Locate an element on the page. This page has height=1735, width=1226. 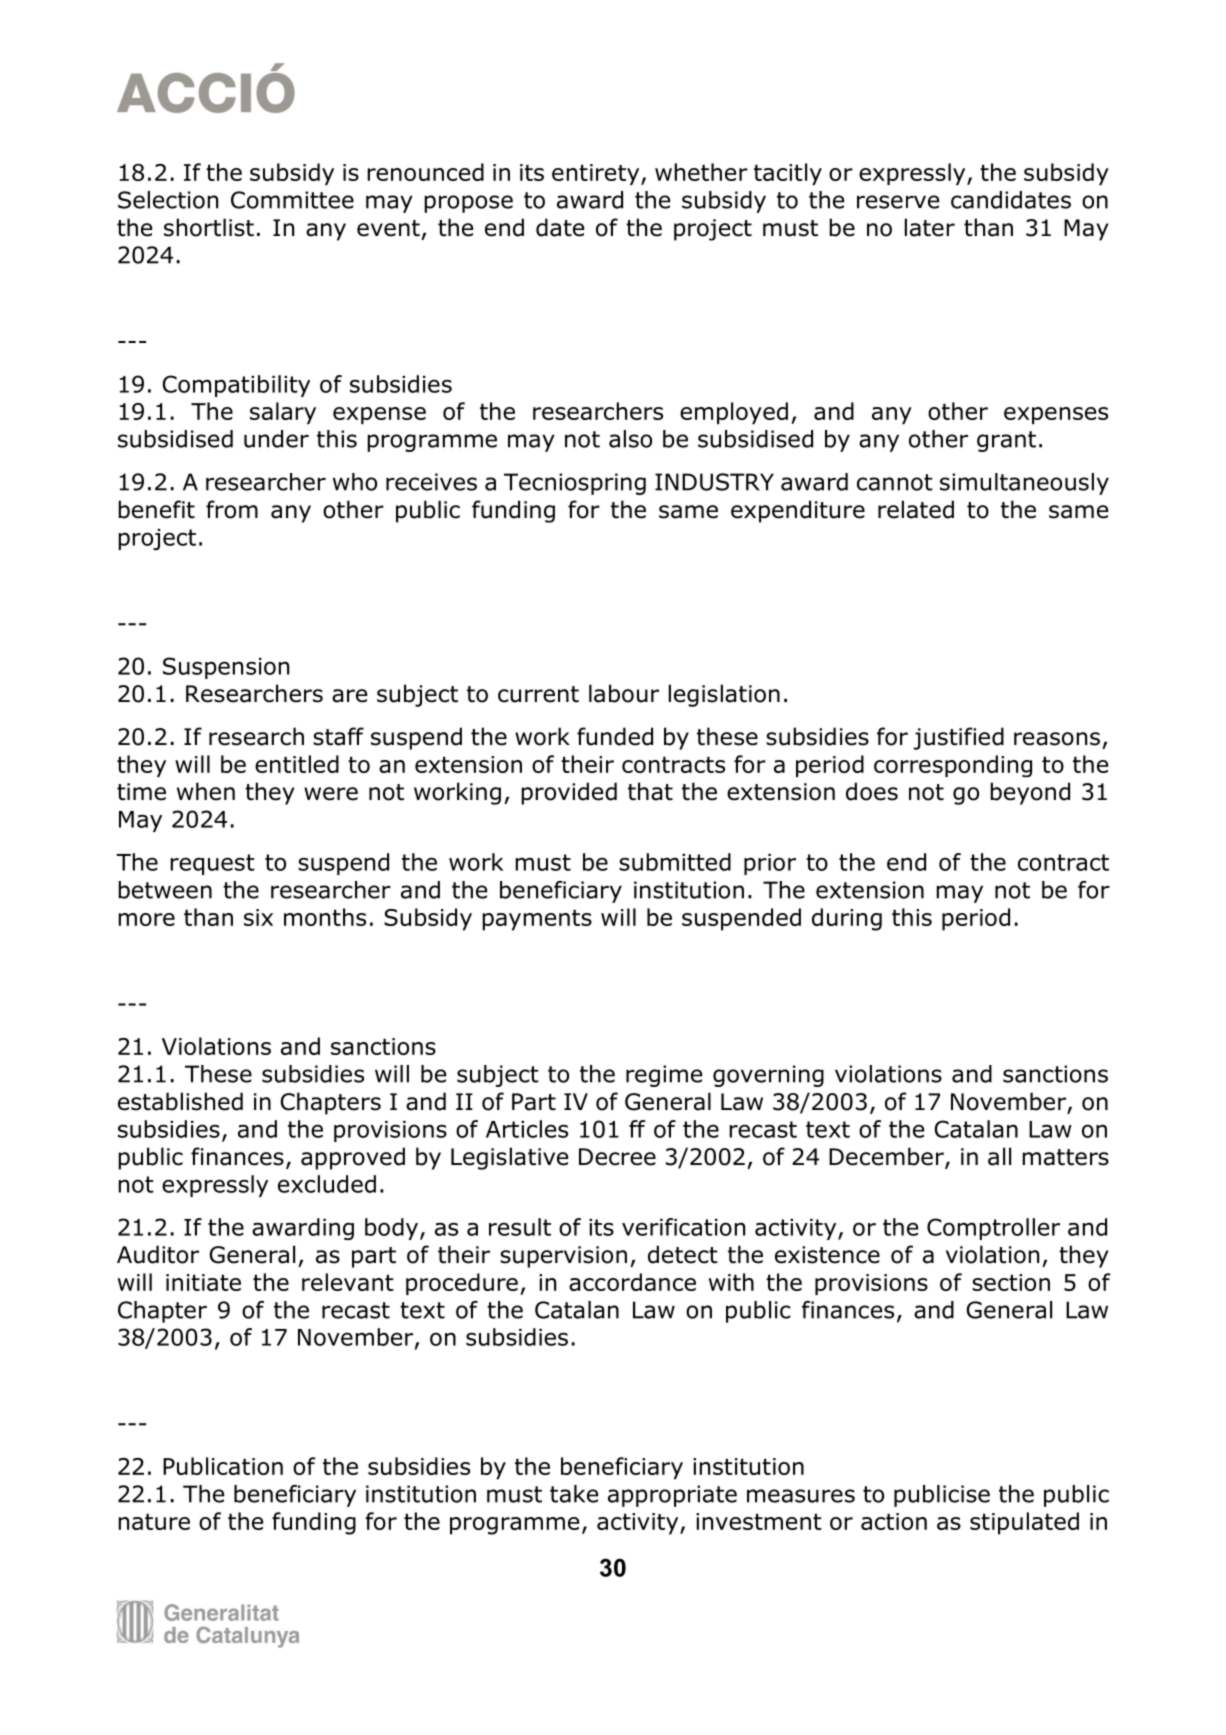
submitted is located at coordinates (675, 862).
